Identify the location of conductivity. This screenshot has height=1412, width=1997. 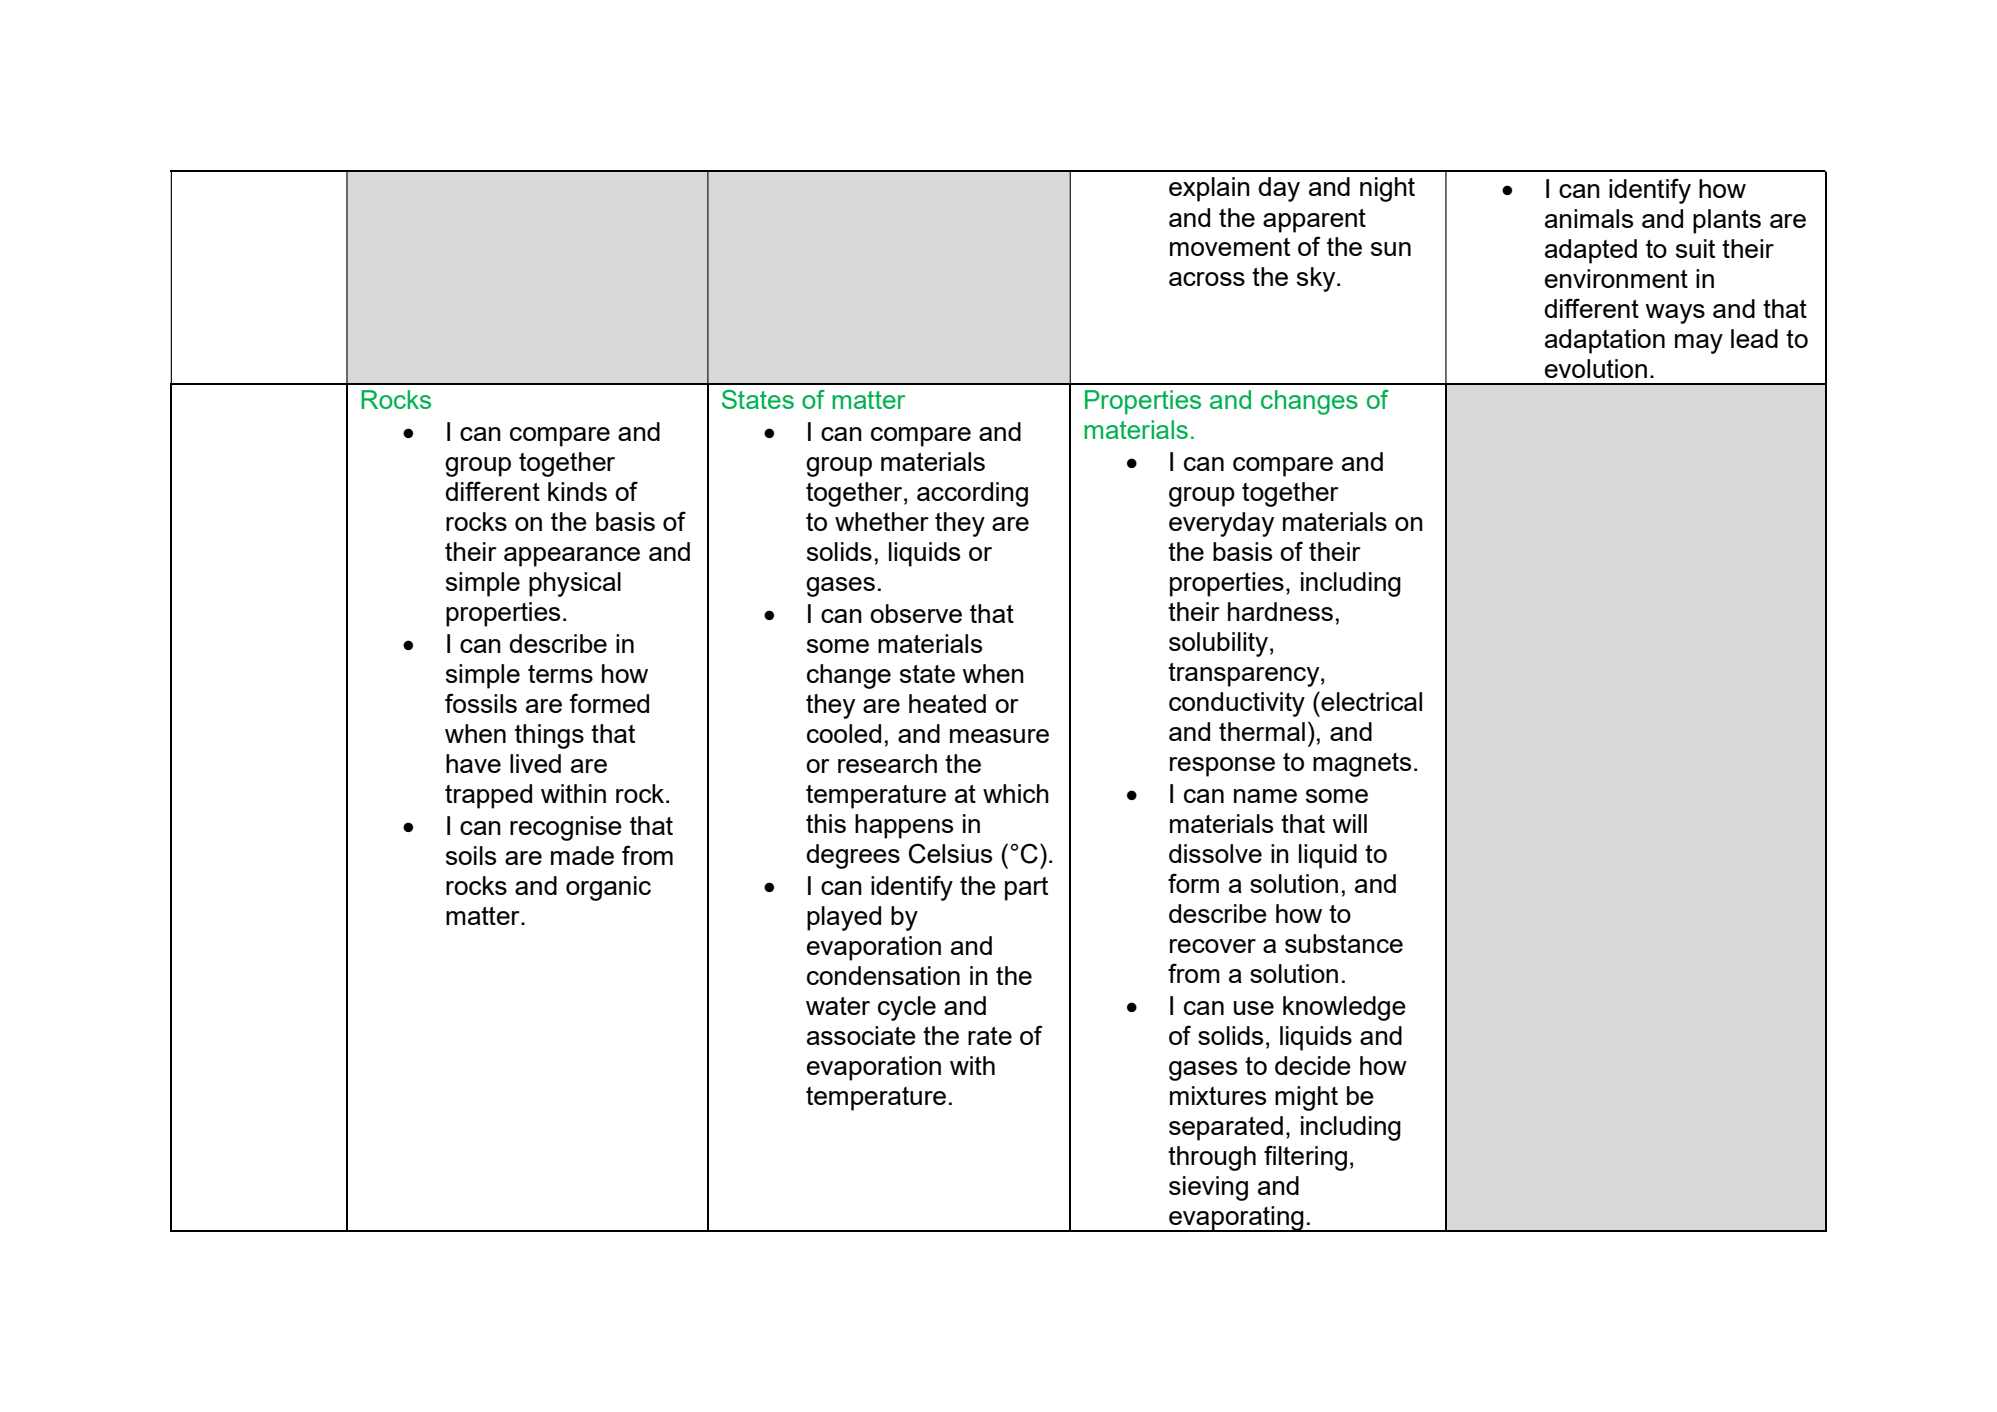
(1237, 704).
